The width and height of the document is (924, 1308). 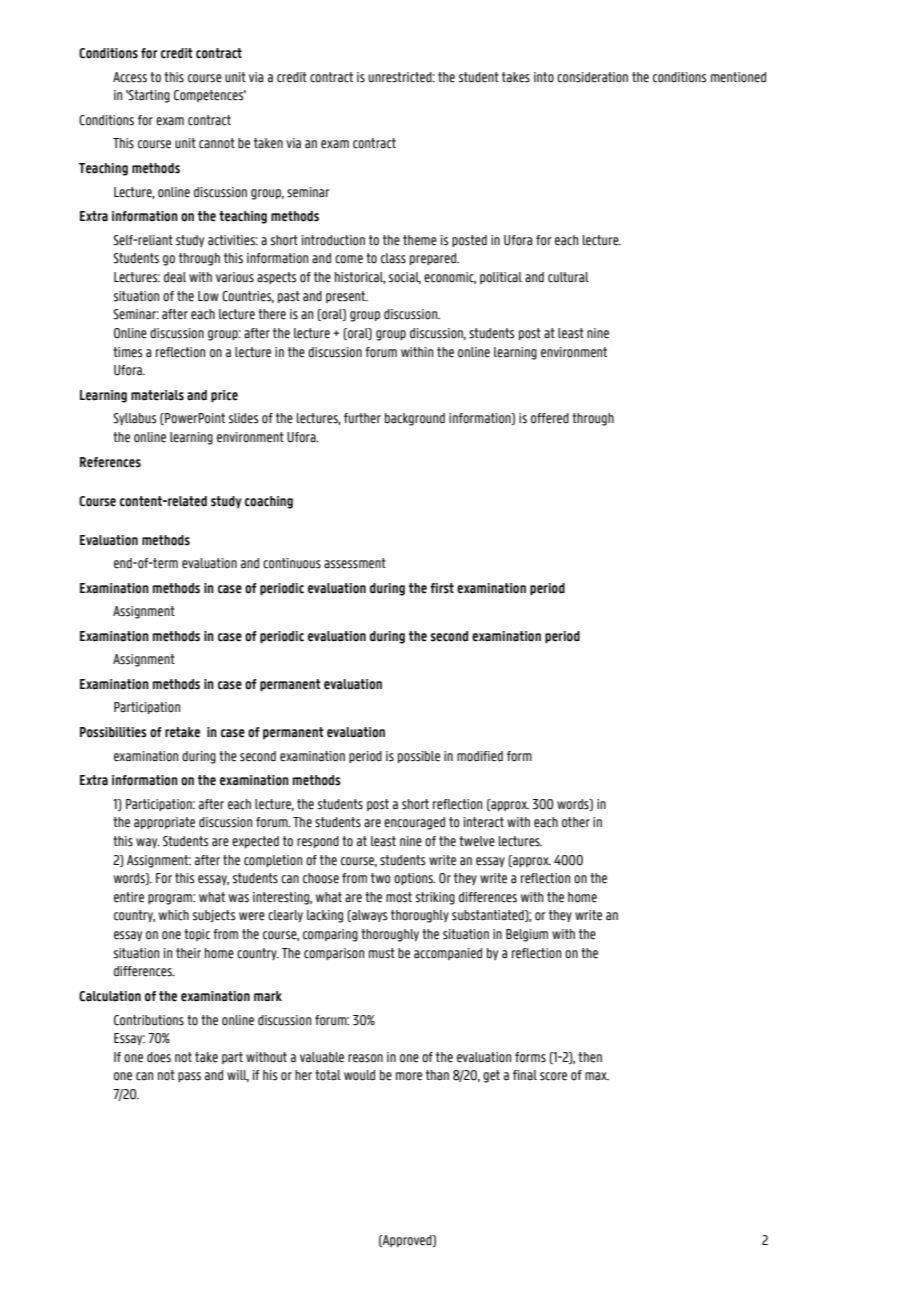 What do you see at coordinates (414, 879) in the document?
I see `options` at bounding box center [414, 879].
